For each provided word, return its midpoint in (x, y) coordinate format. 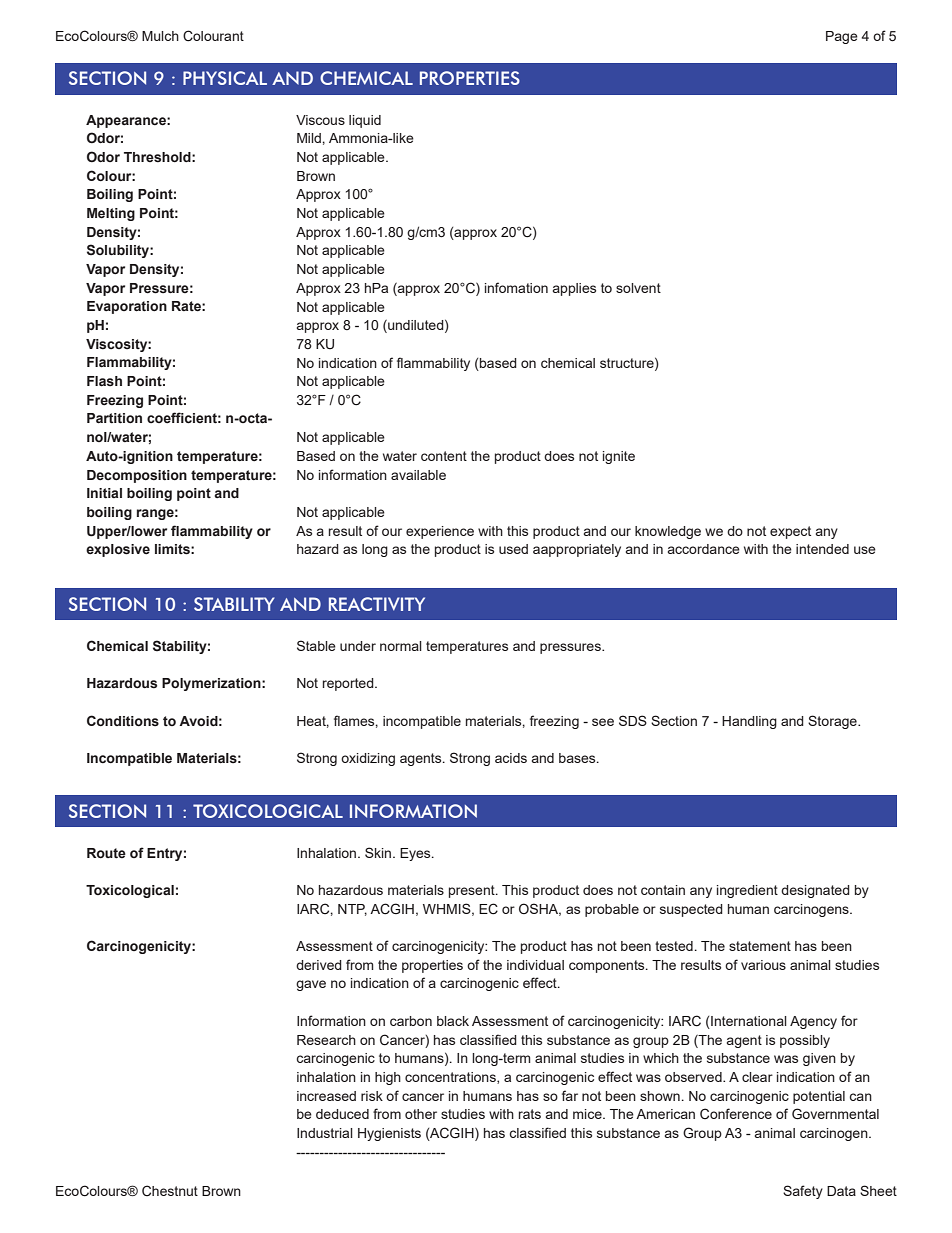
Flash (104, 381)
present (473, 891)
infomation (516, 287)
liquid (365, 121)
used (513, 549)
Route (106, 853)
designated (815, 891)
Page (842, 37)
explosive (118, 550)
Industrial (325, 1133)
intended (822, 549)
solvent (638, 288)
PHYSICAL (225, 78)
